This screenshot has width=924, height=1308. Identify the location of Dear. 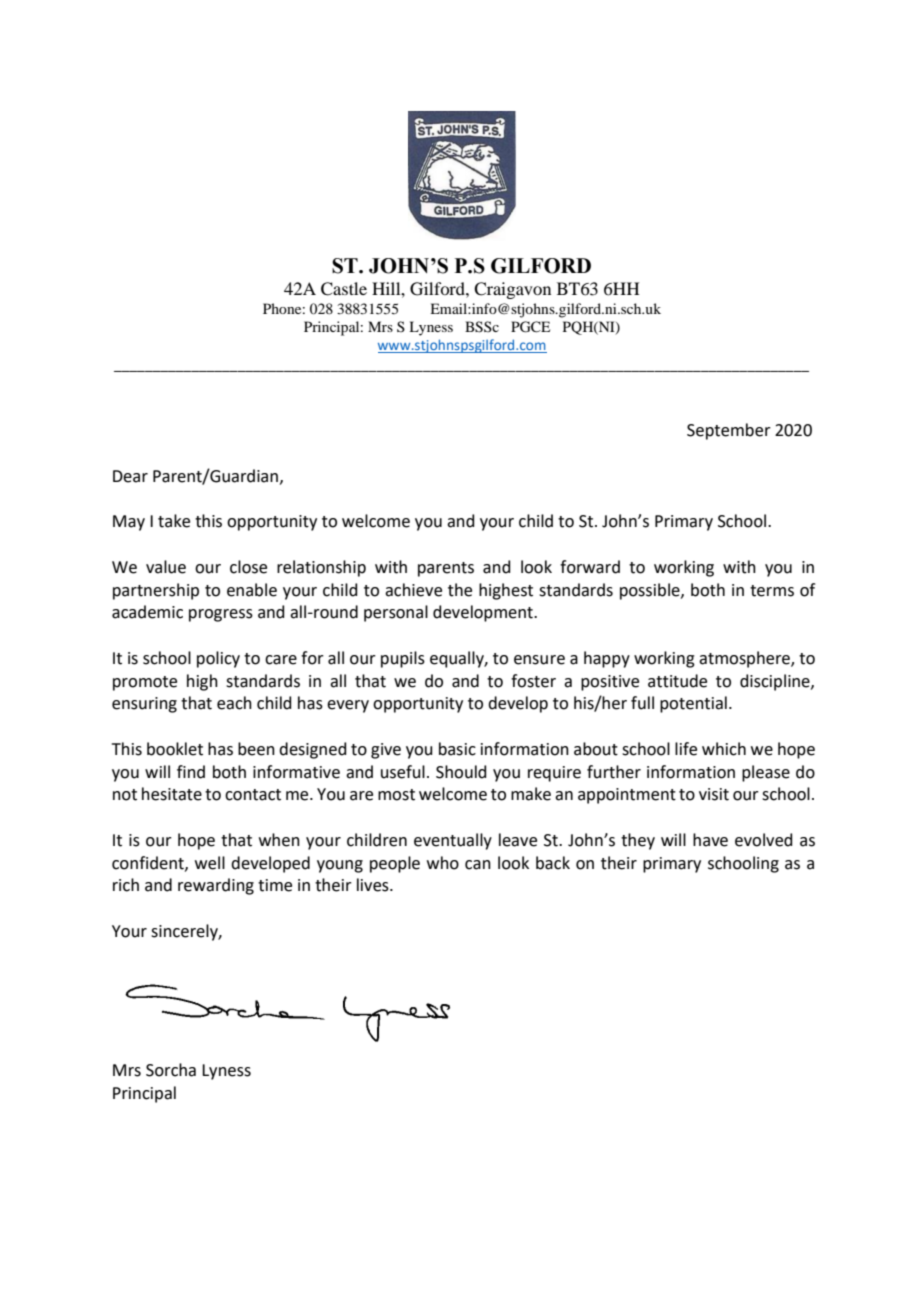
(130, 476).
